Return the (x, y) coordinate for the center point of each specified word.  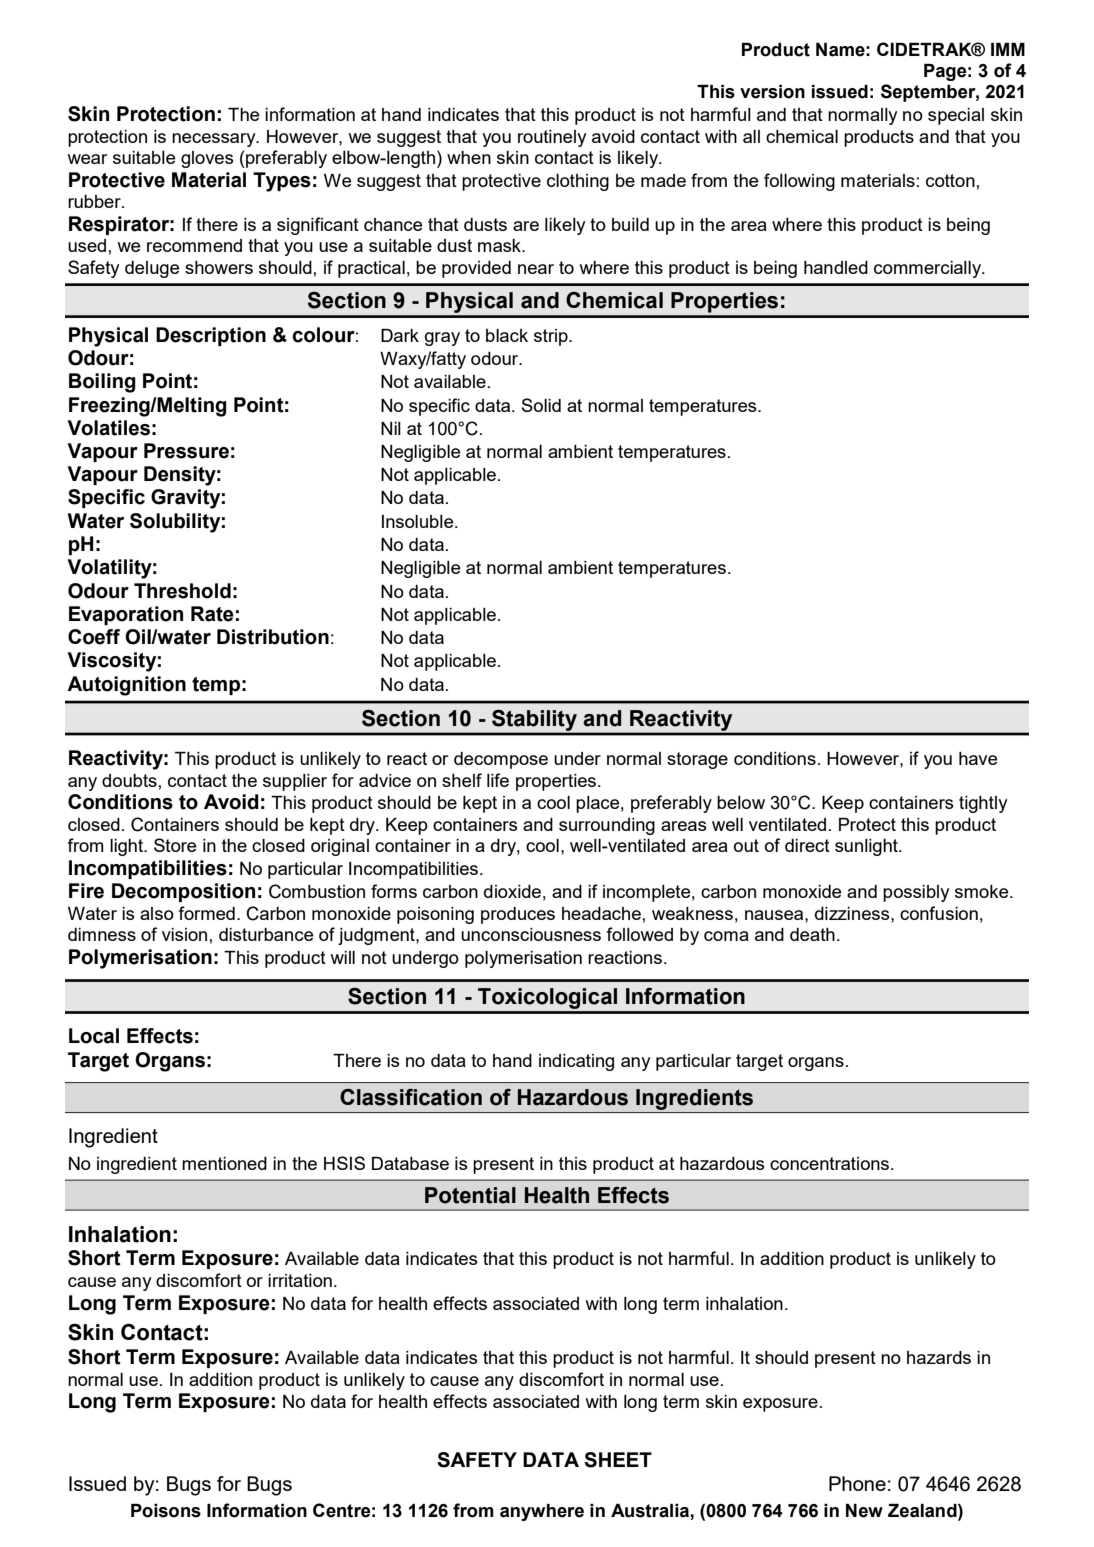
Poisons (166, 1511)
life (498, 780)
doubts (129, 780)
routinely (552, 138)
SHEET (618, 1460)
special (956, 116)
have (978, 758)
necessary (215, 140)
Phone (857, 1483)
